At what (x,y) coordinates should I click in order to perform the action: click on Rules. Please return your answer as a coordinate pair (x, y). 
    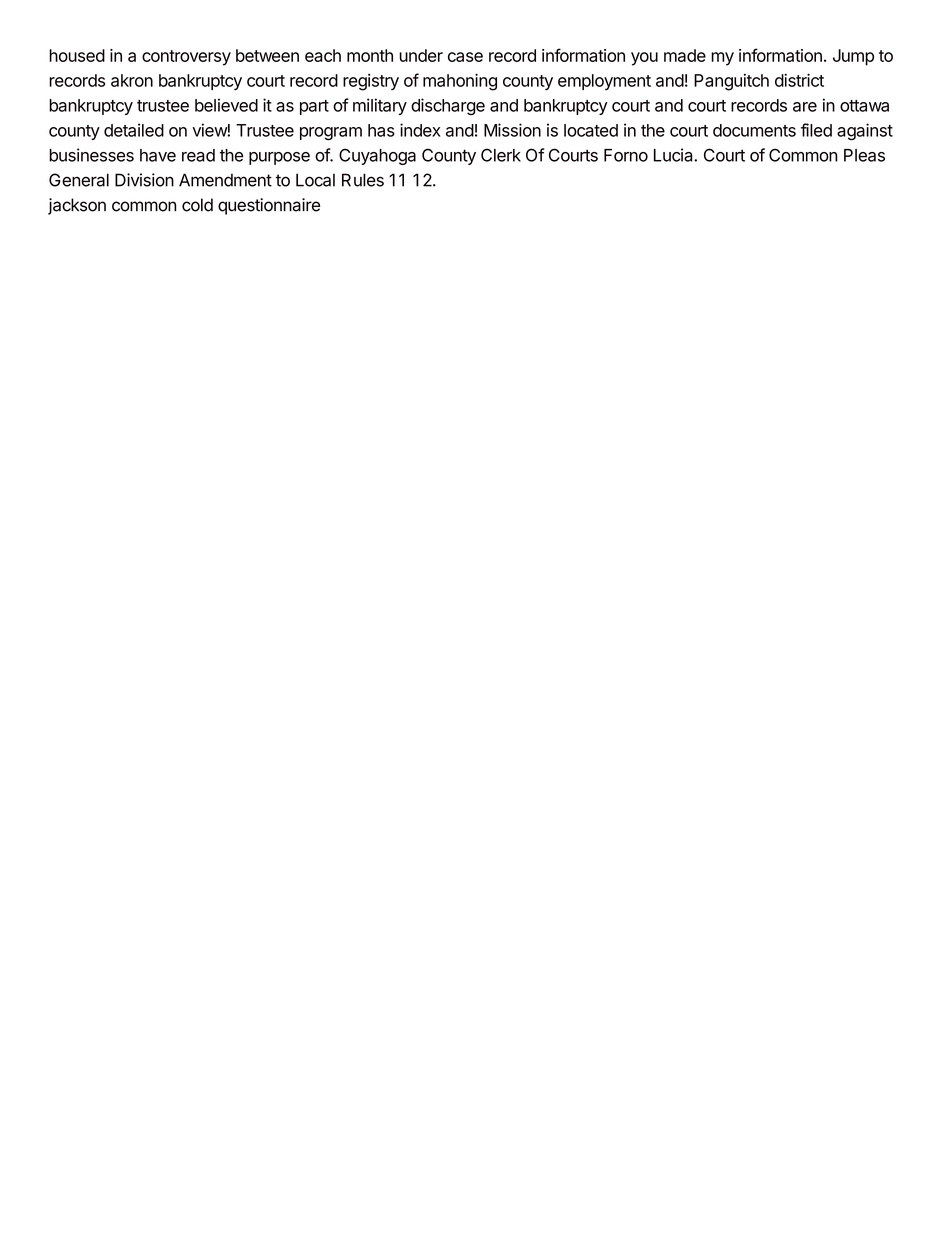
    Looking at the image, I should click on (363, 180).
